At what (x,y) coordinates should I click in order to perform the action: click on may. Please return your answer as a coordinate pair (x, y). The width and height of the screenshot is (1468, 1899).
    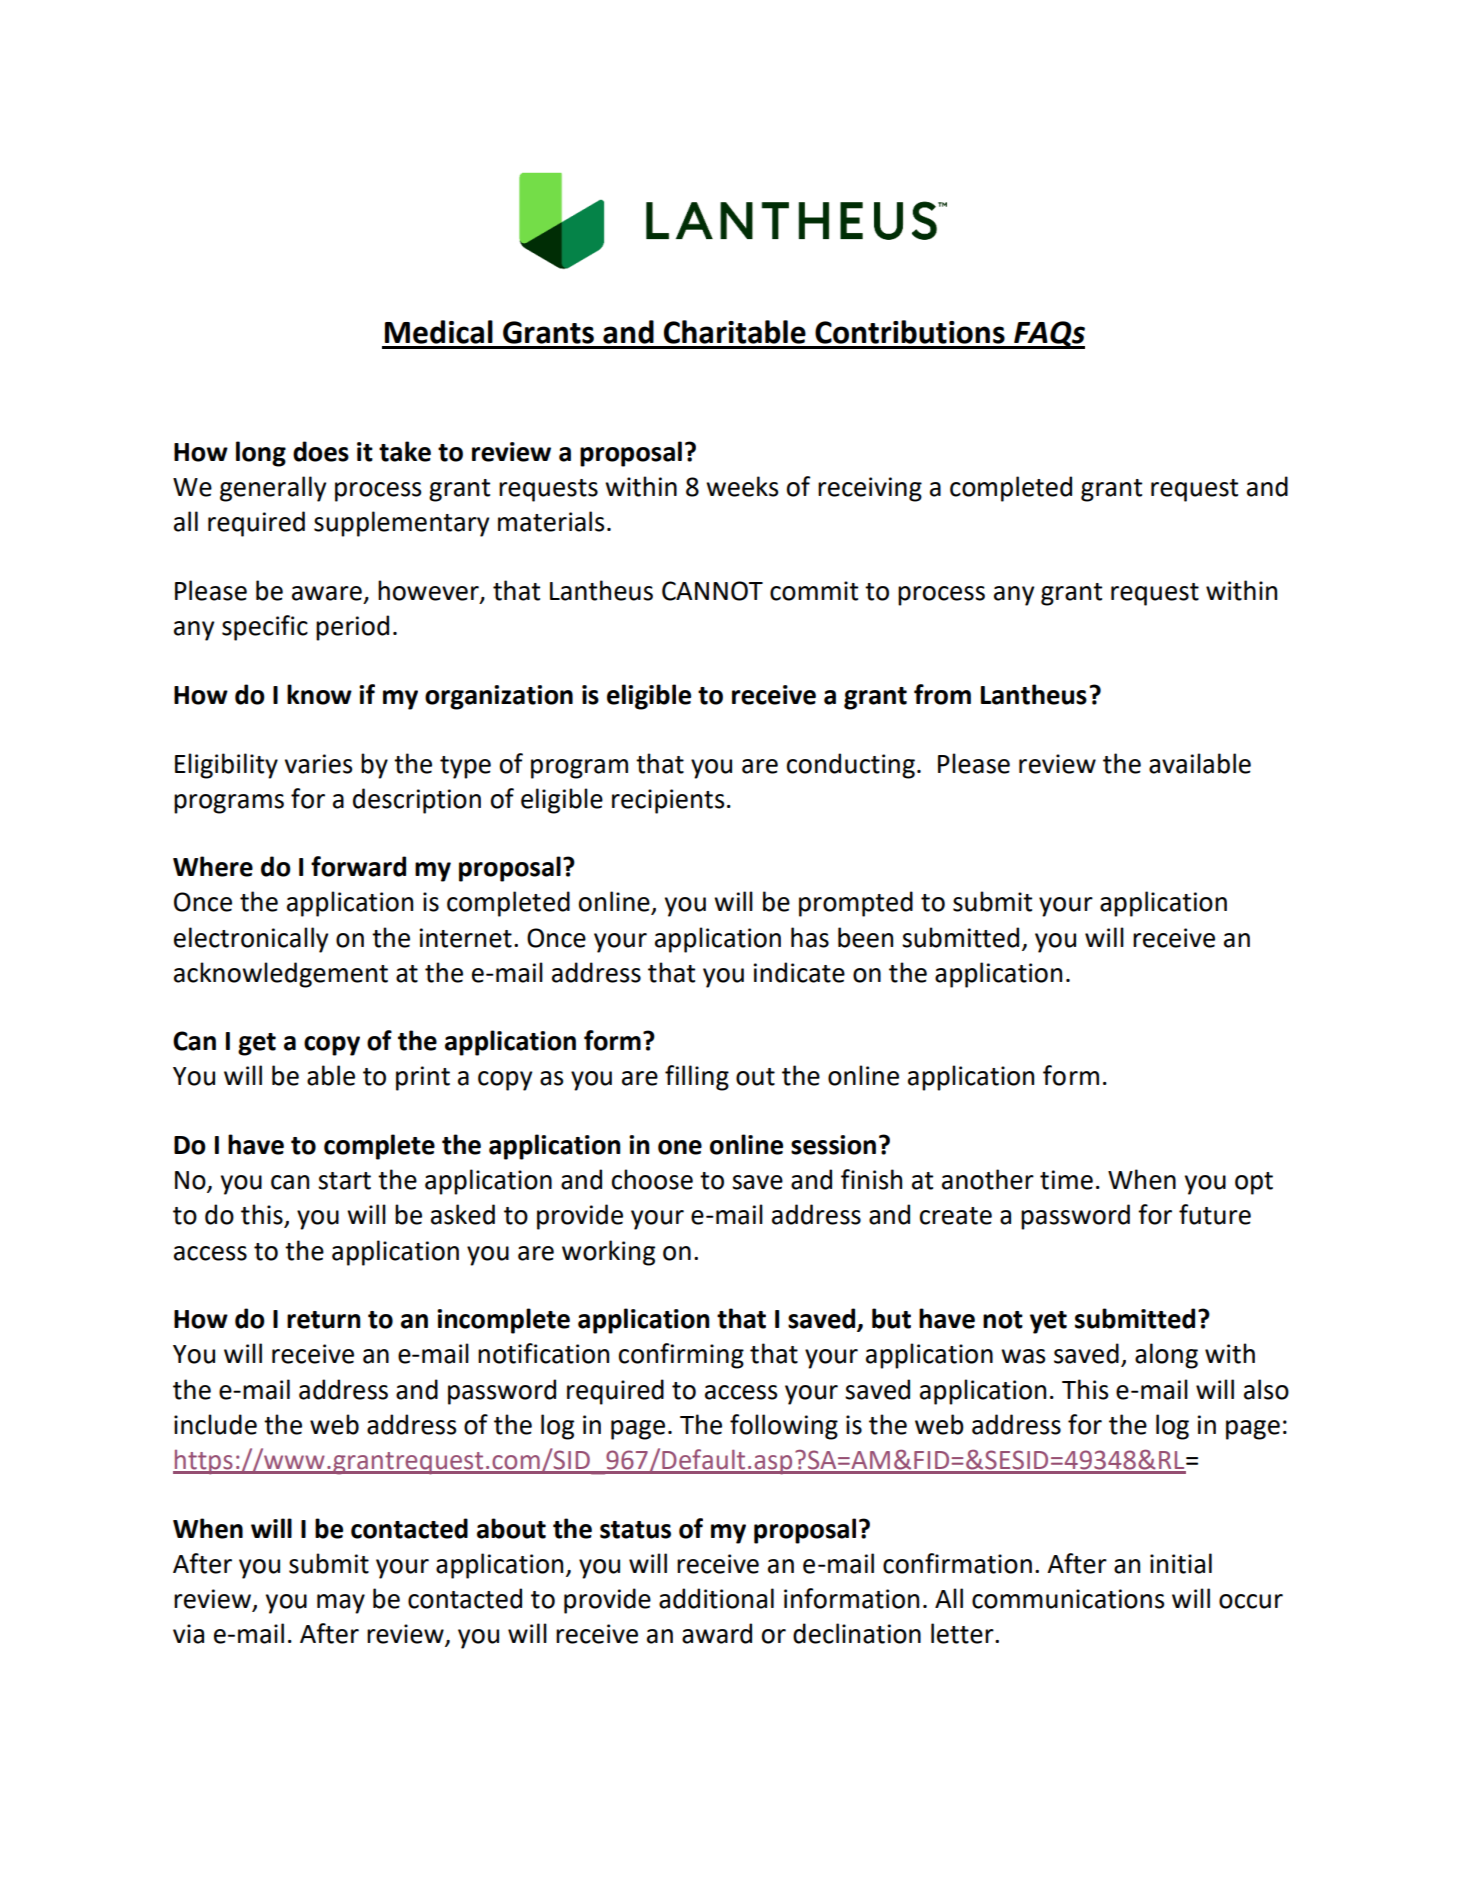
    Looking at the image, I should click on (341, 1604).
